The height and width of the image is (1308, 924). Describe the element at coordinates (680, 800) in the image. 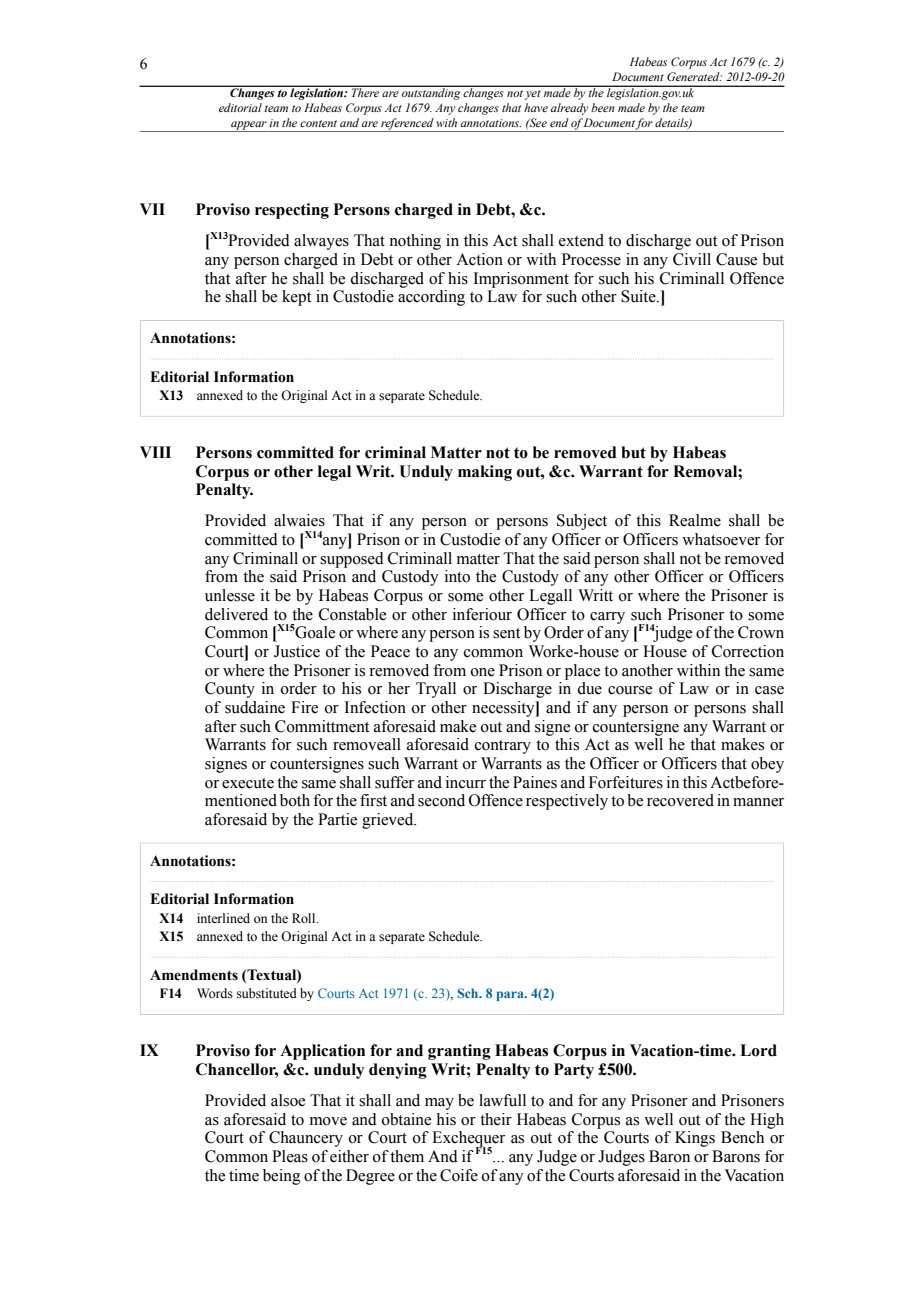

I see `recovered` at that location.
